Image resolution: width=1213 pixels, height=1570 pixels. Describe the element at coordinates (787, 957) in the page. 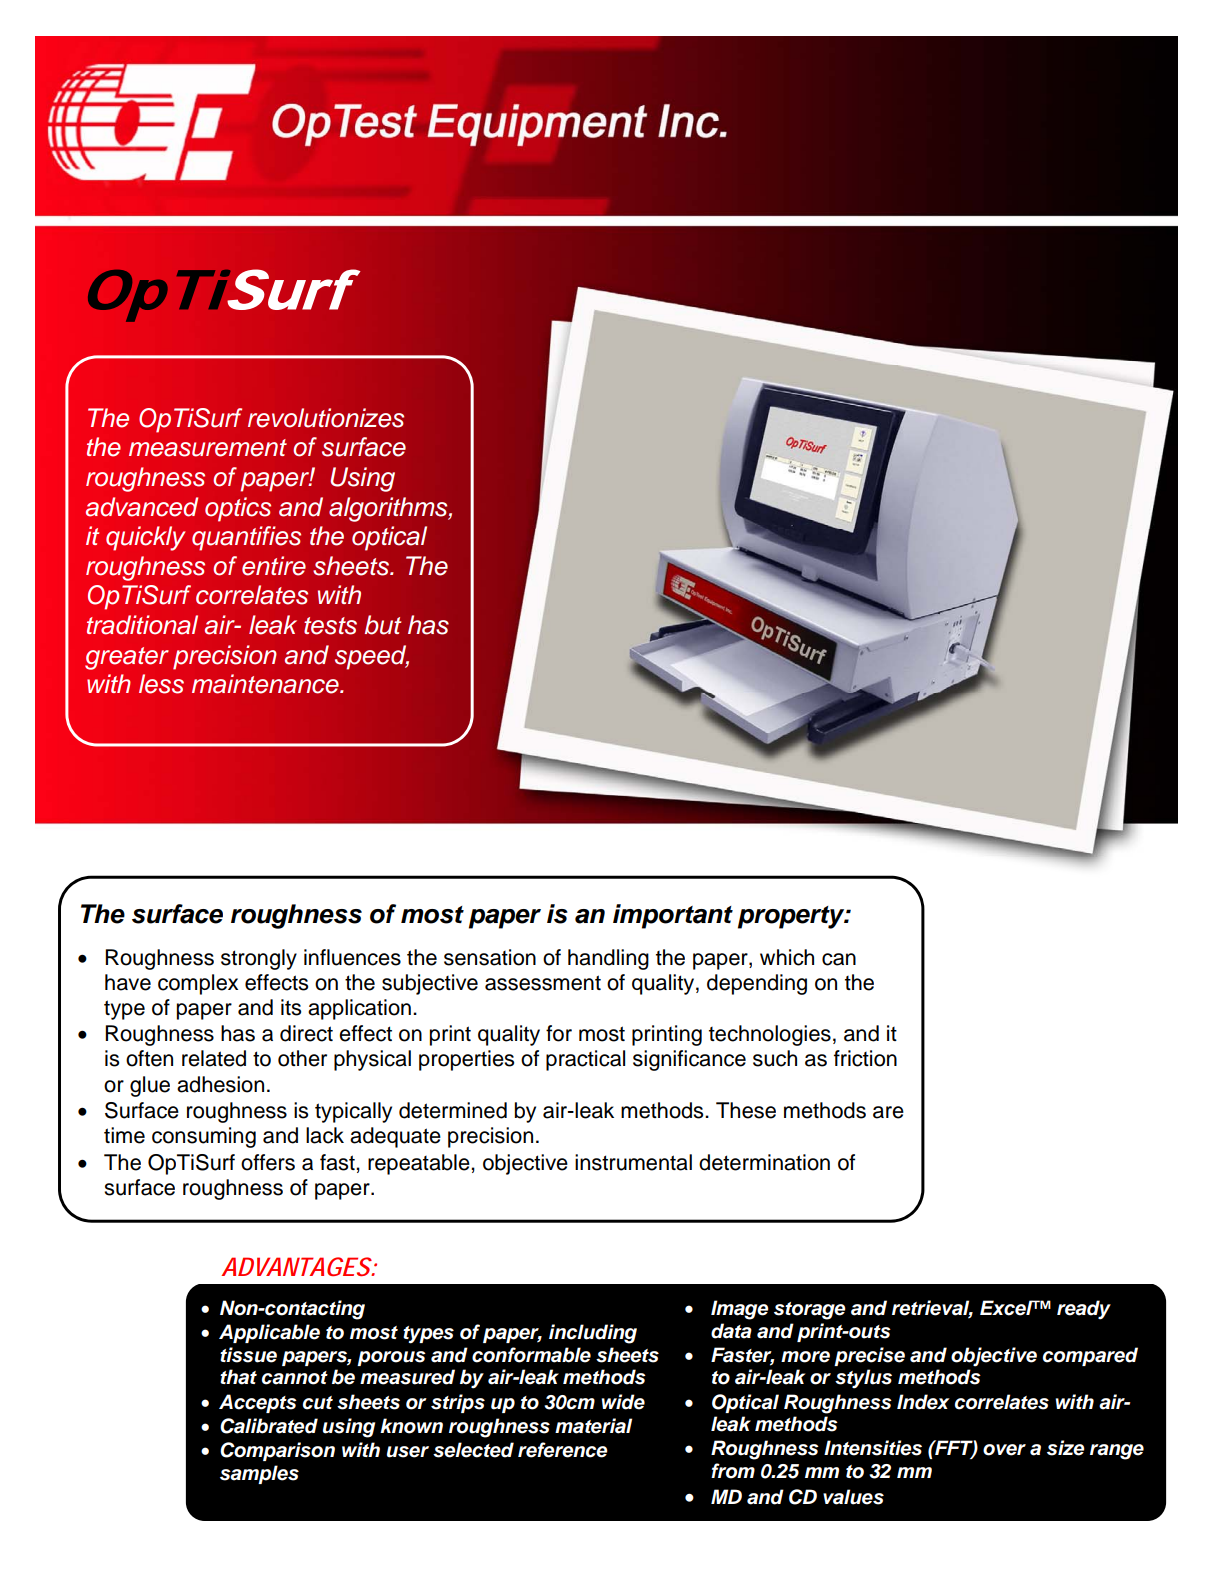

I see `which` at that location.
